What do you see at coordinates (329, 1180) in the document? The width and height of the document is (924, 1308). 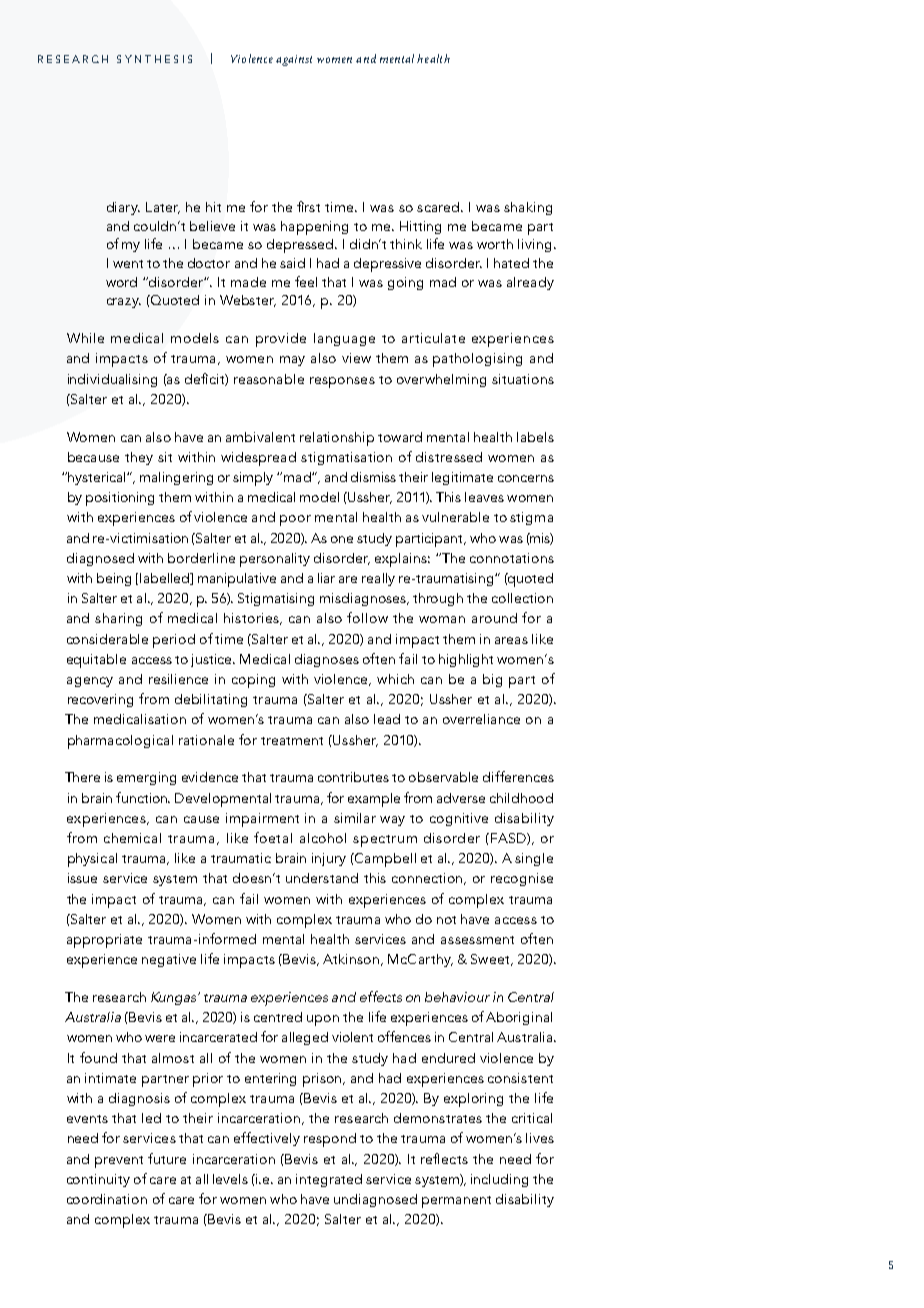 I see `integrated` at bounding box center [329, 1180].
